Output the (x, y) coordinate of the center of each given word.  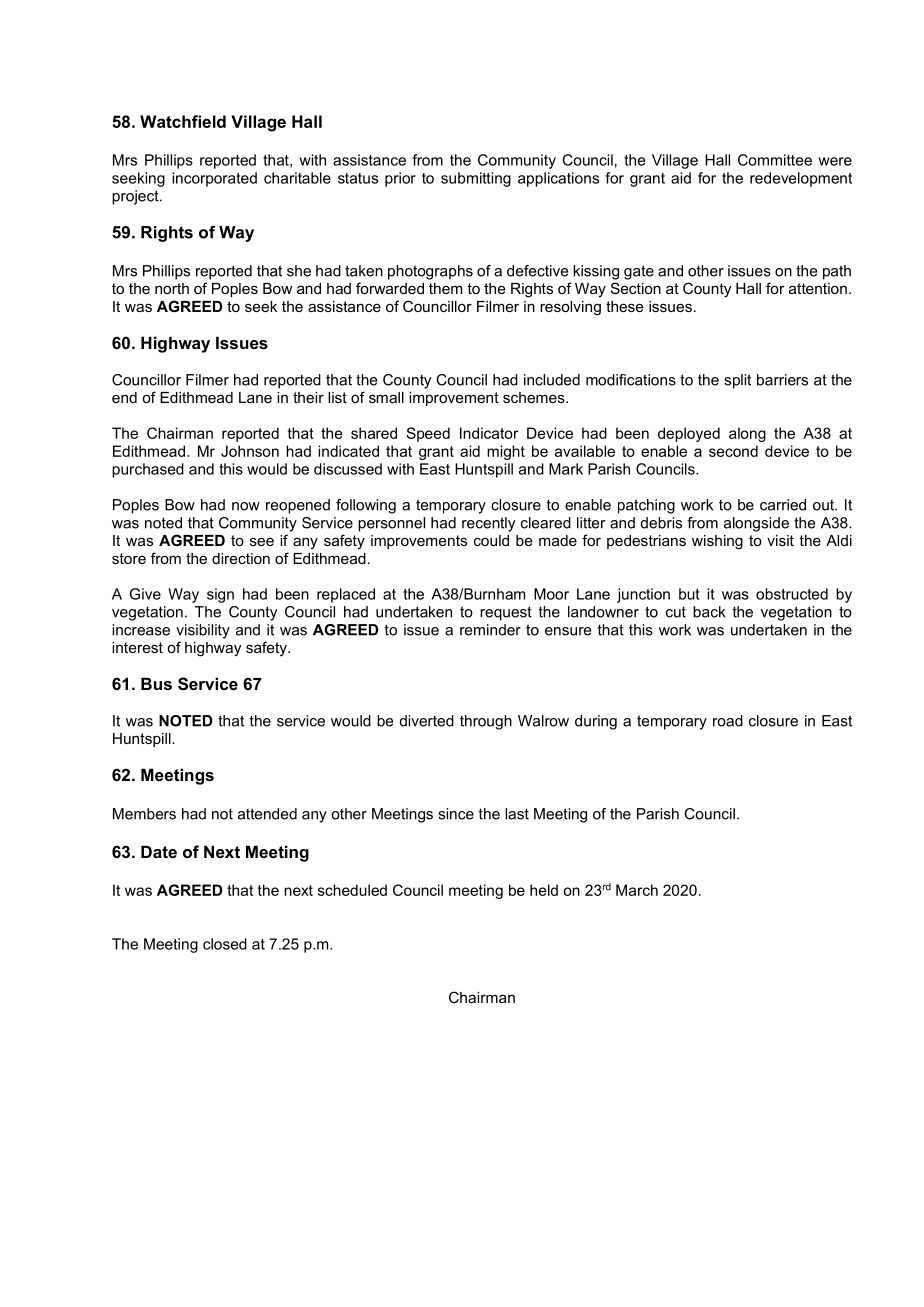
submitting (476, 179)
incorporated (214, 179)
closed (225, 944)
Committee (775, 160)
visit (780, 540)
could (491, 540)
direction (241, 558)
